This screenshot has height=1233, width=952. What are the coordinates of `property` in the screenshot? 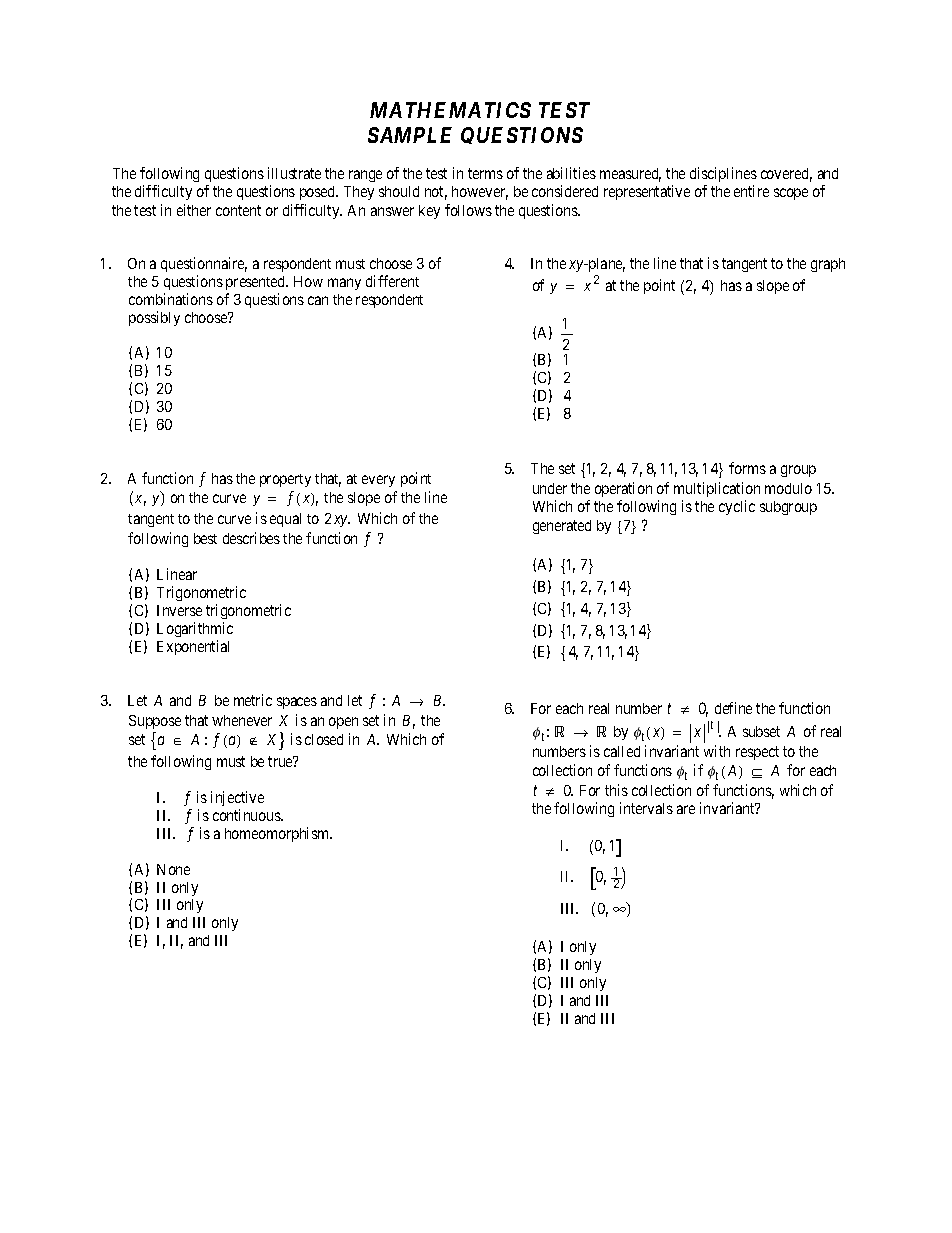 It's located at (285, 480).
